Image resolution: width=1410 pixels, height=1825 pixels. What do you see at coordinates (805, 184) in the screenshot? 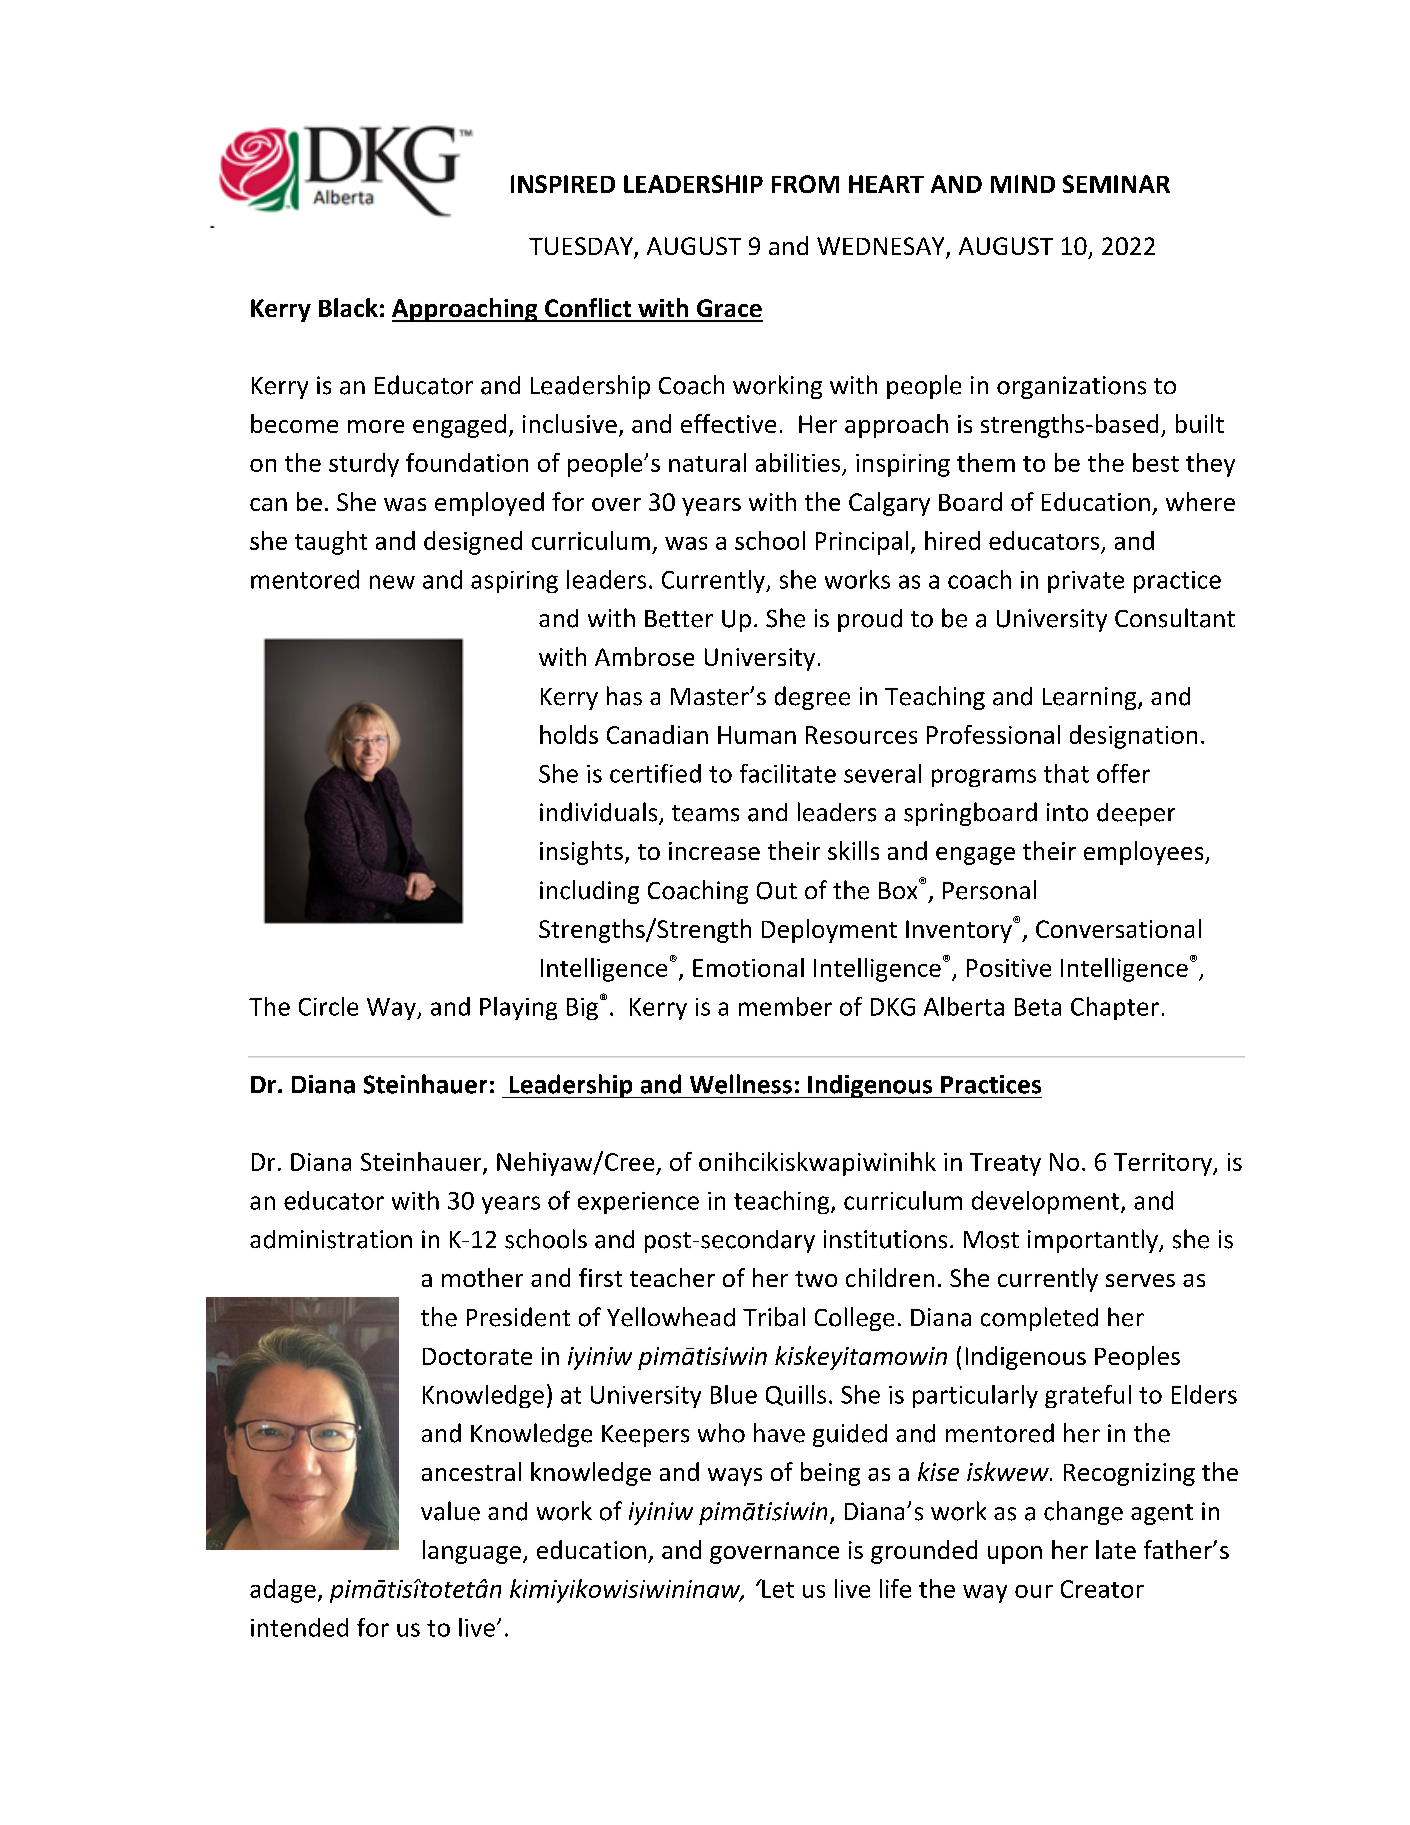
I see `FROM` at bounding box center [805, 184].
